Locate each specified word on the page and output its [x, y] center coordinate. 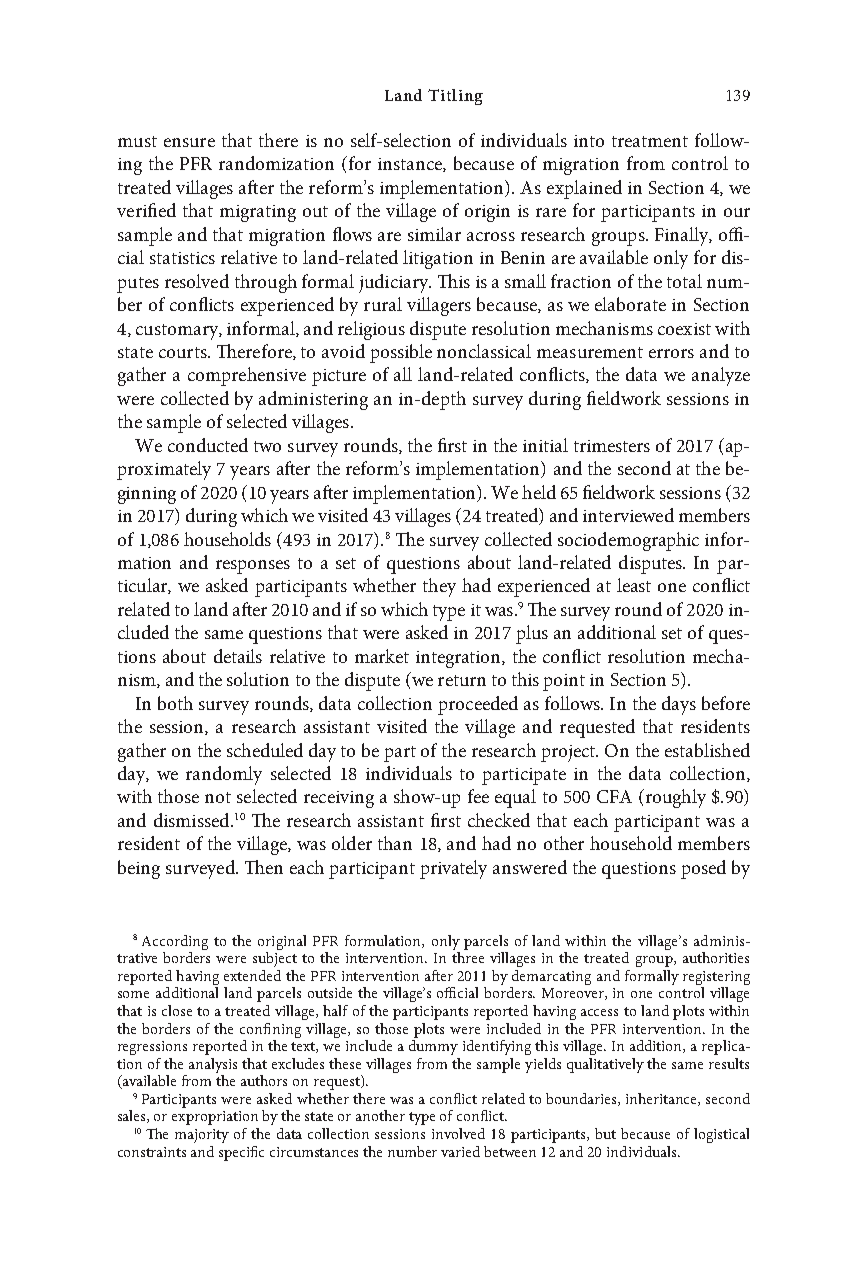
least [634, 585]
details [238, 656]
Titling [455, 97]
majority [202, 1136]
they [439, 587]
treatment [650, 141]
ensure [189, 142]
